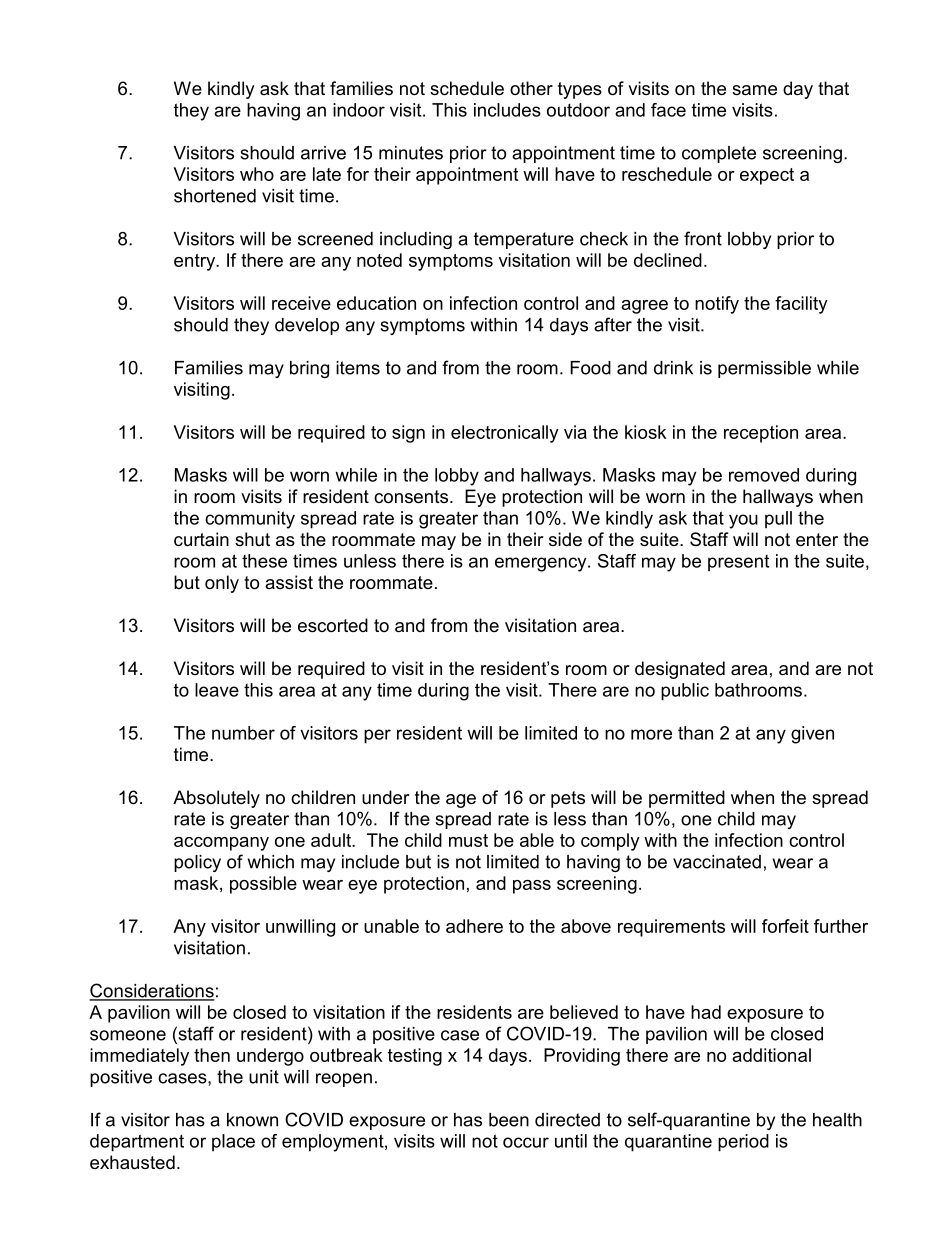 The image size is (952, 1233). I want to click on period, so click(743, 1143).
